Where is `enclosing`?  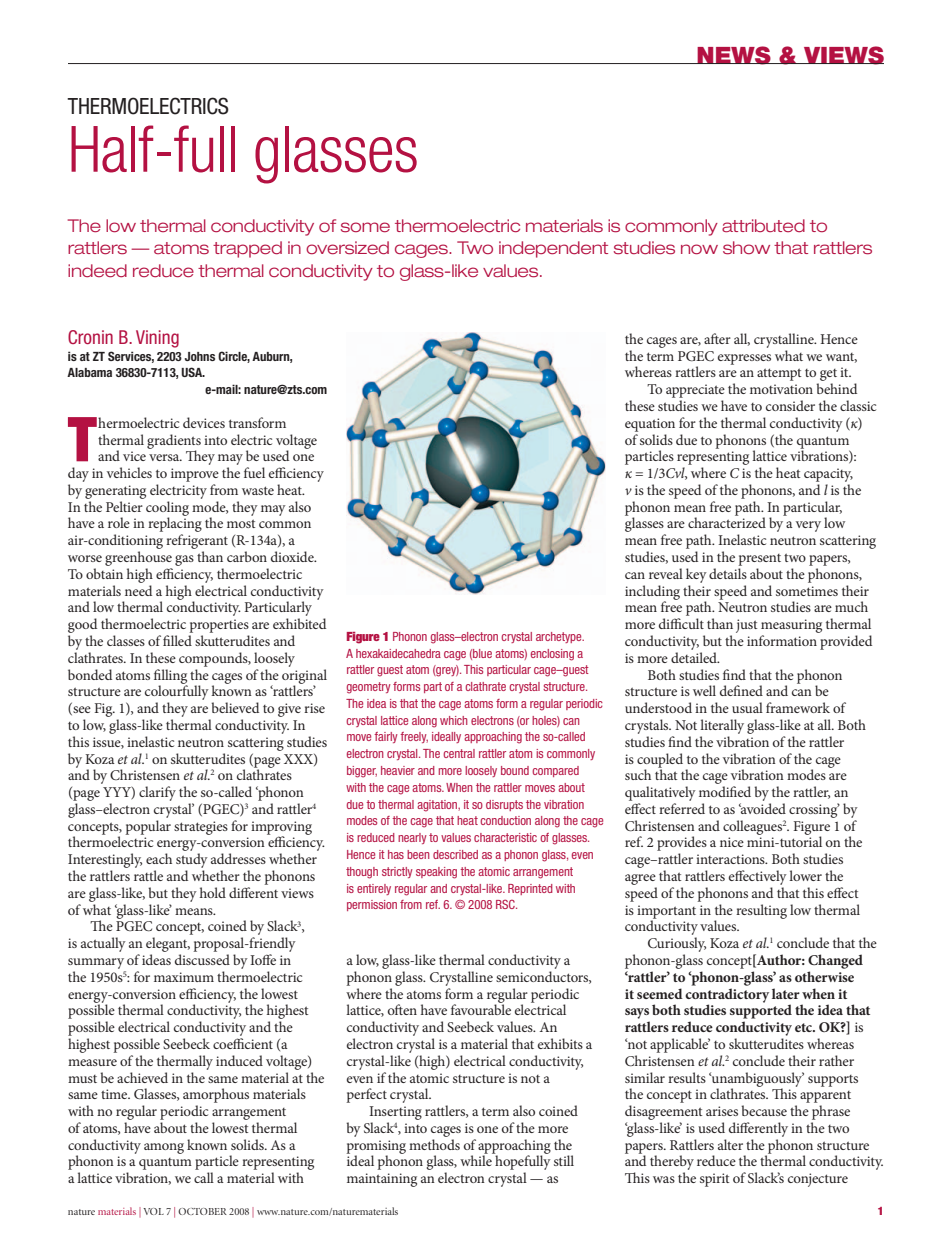 enclosing is located at coordinates (552, 655).
